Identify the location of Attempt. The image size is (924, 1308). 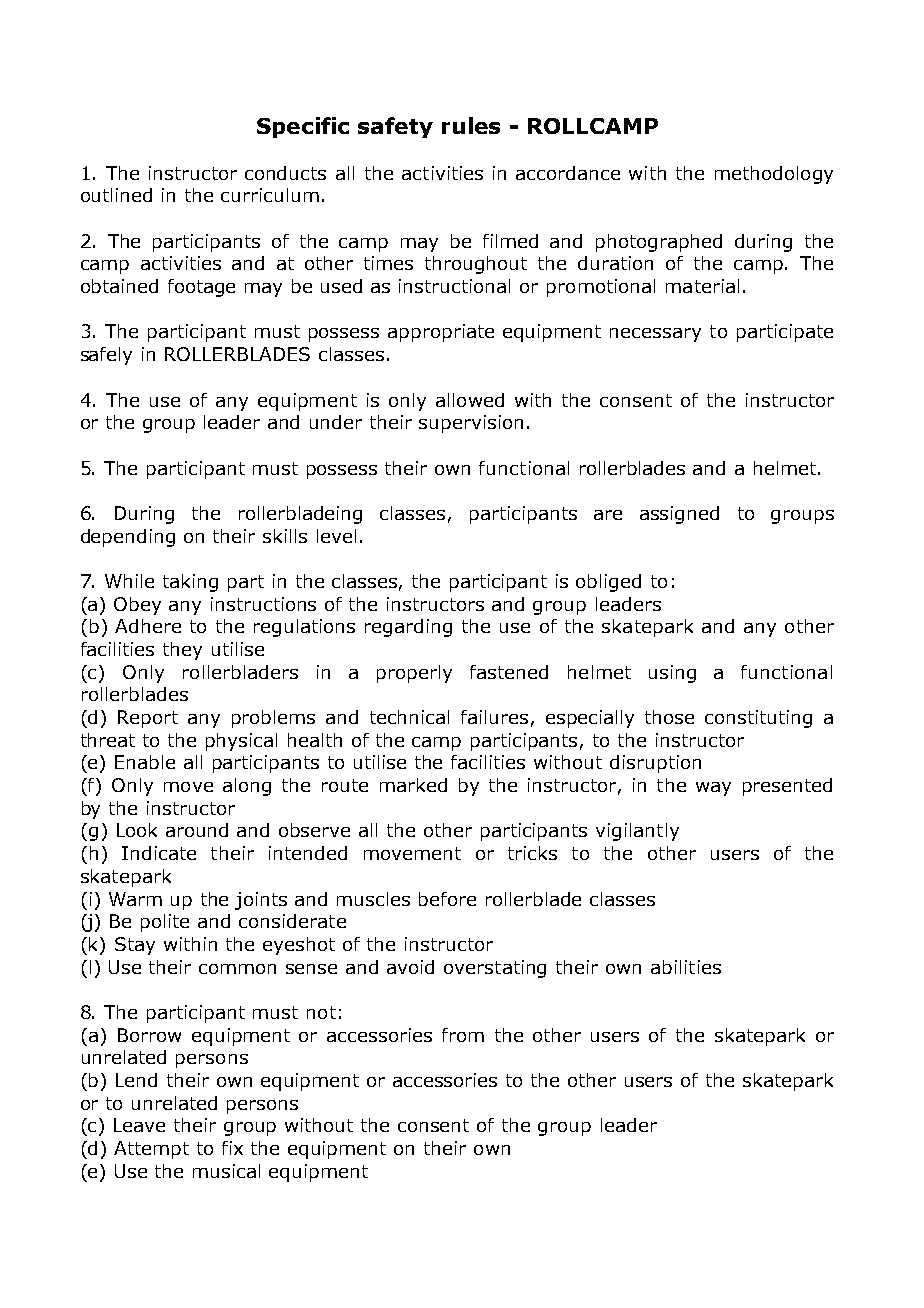
(151, 1150).
